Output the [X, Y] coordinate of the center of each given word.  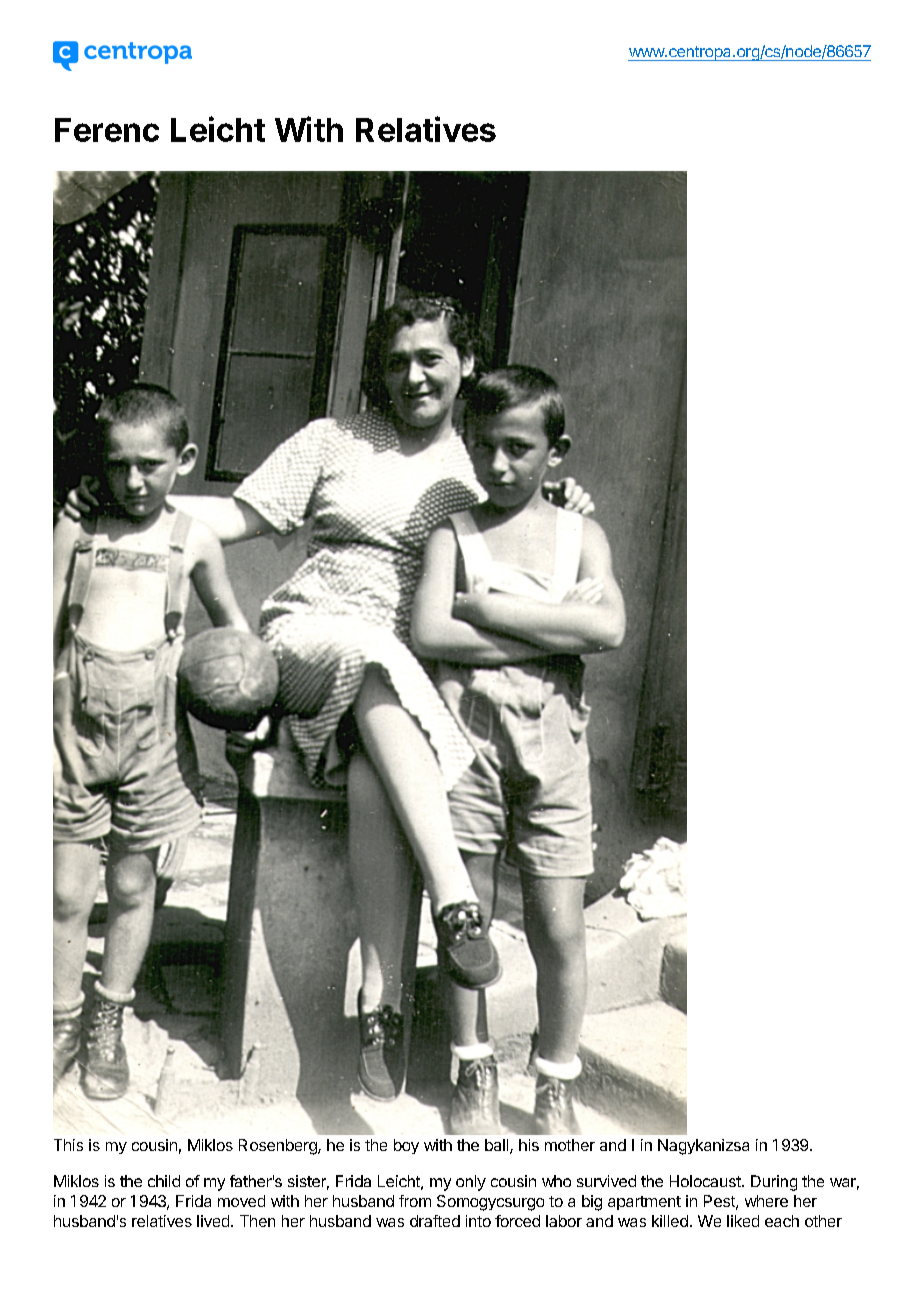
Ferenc [107, 130]
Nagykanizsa [703, 1147]
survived [606, 1181]
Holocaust [706, 1181]
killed [670, 1221]
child [164, 1181]
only [471, 1183]
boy [406, 1146]
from [415, 1201]
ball [498, 1146]
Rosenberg [279, 1147]
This [68, 1145]
